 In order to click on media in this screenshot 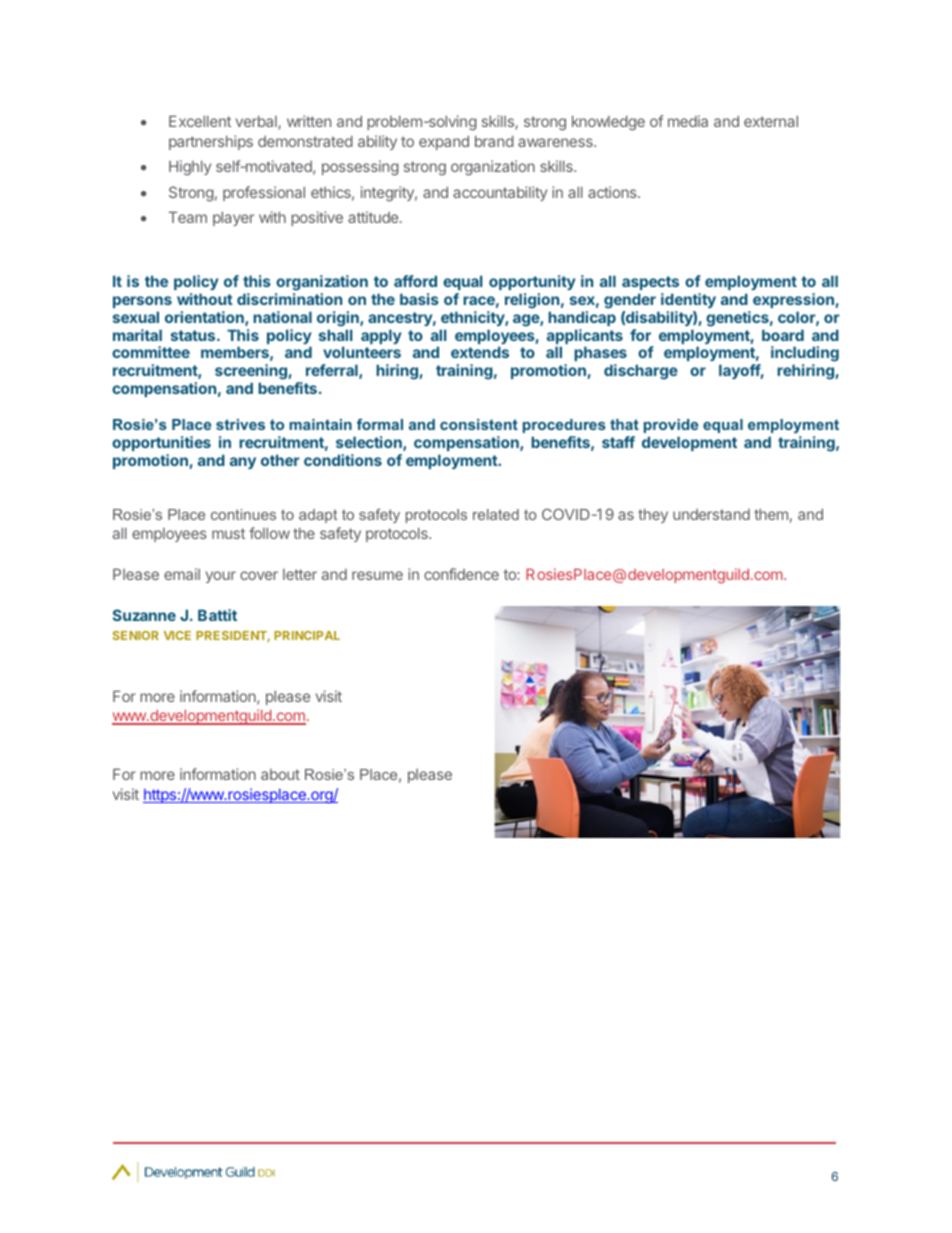, I will do `click(688, 121)`.
